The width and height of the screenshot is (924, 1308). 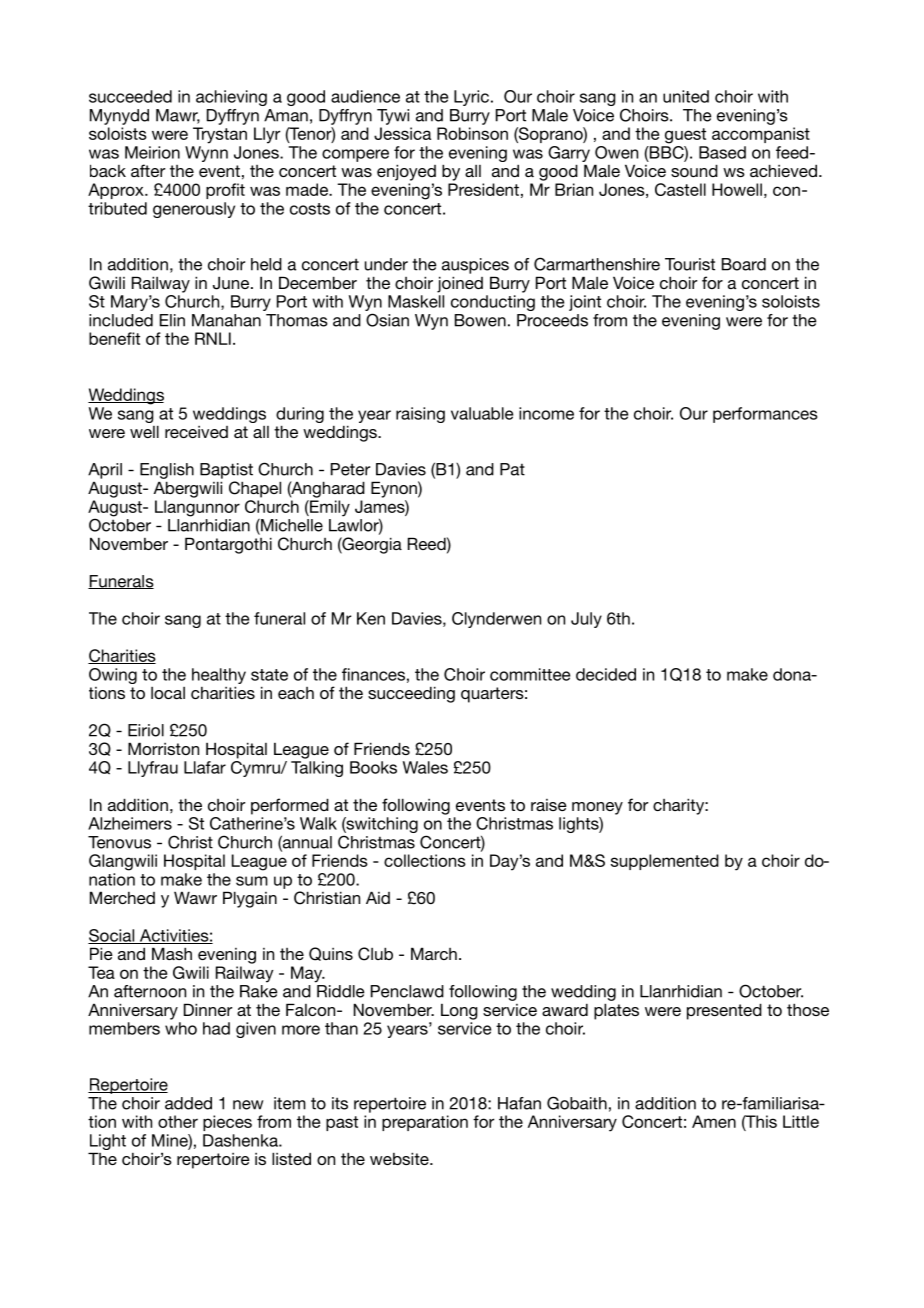 I want to click on Robinson, so click(x=472, y=133).
